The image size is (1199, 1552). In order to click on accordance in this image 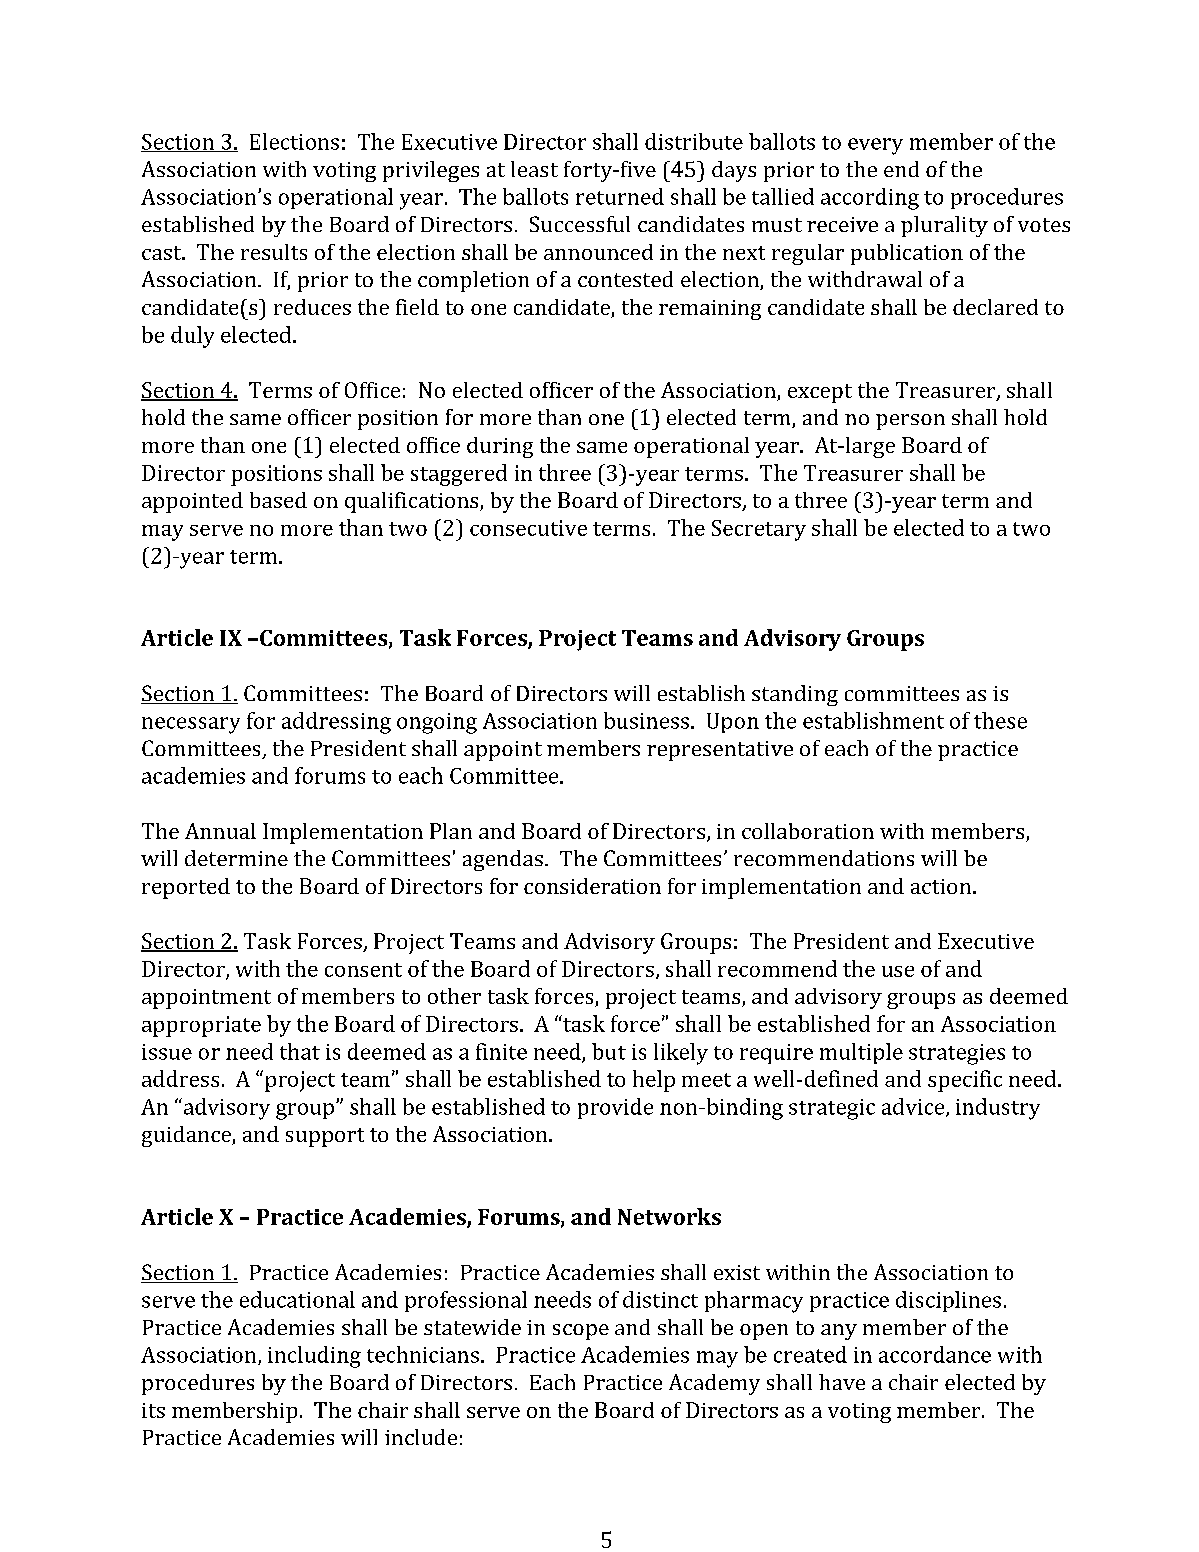, I will do `click(935, 1354)`.
